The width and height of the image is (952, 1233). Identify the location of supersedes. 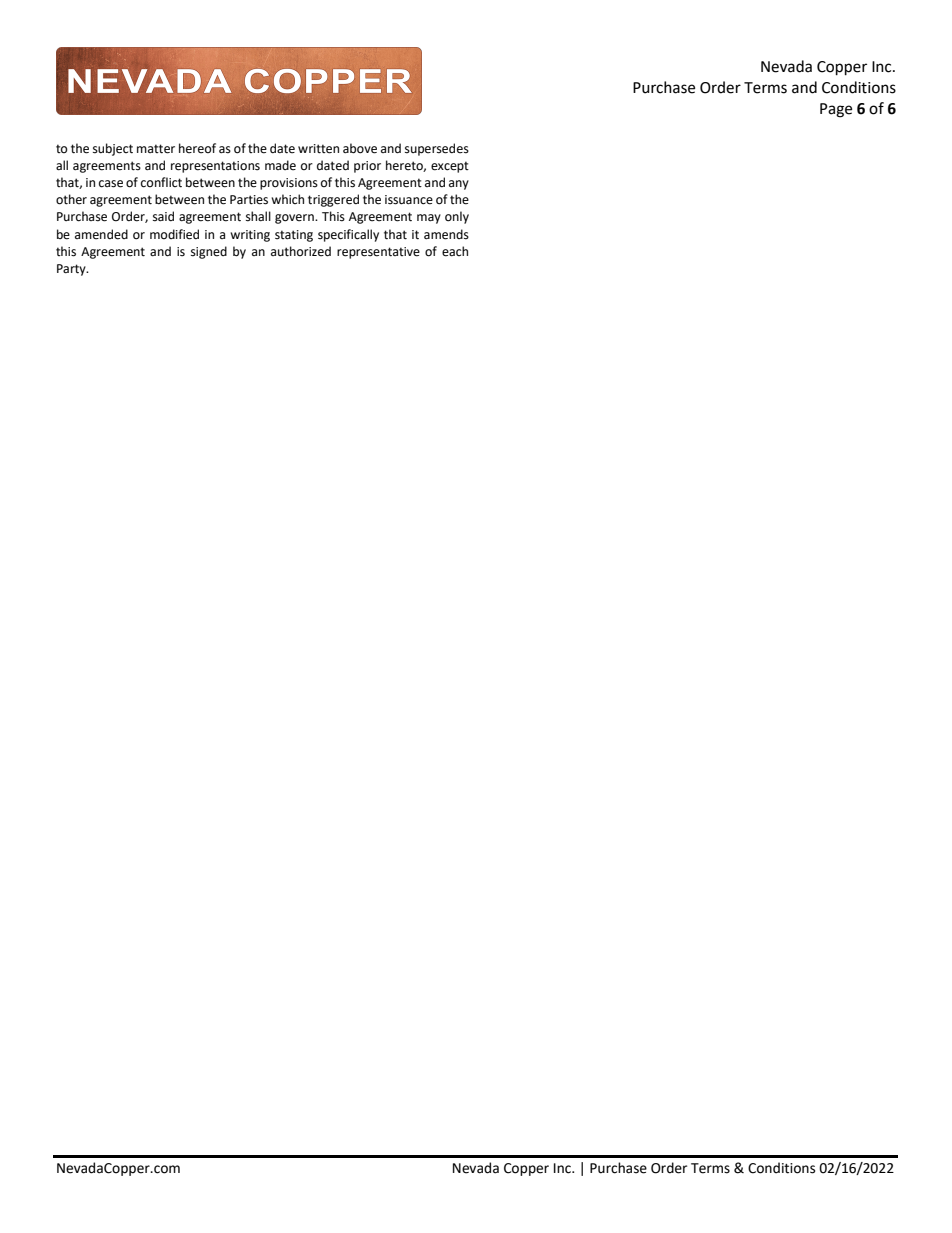
(437, 149).
